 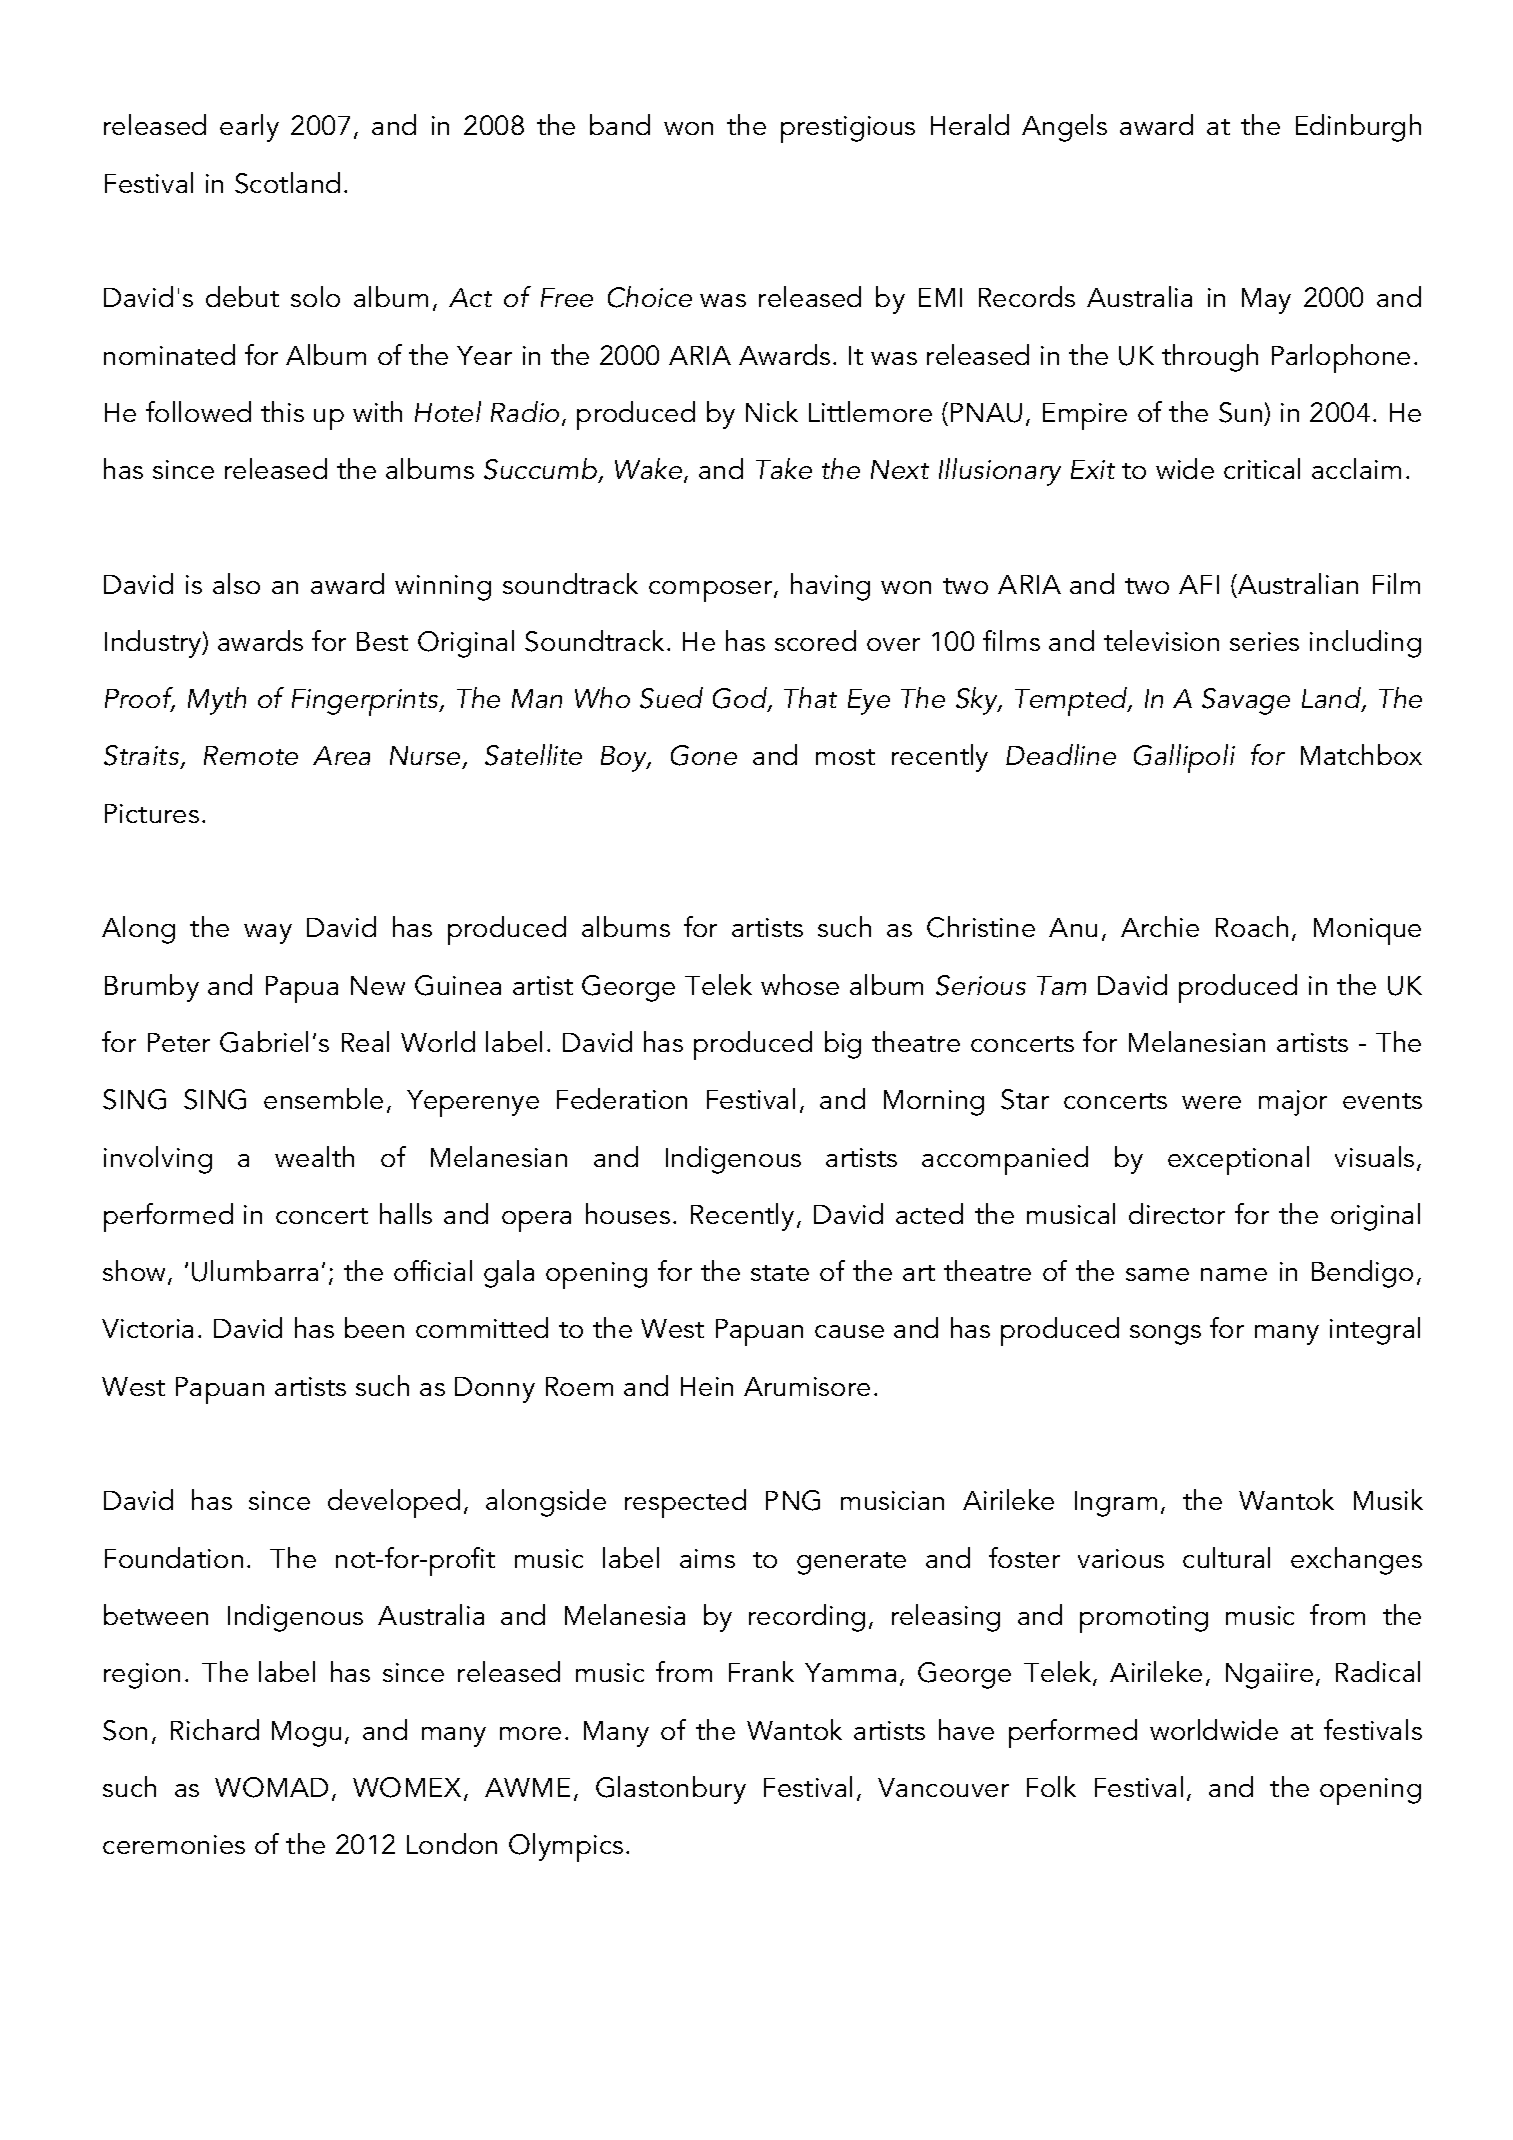 What do you see at coordinates (1358, 128) in the screenshot?
I see `Edinburgh` at bounding box center [1358, 128].
